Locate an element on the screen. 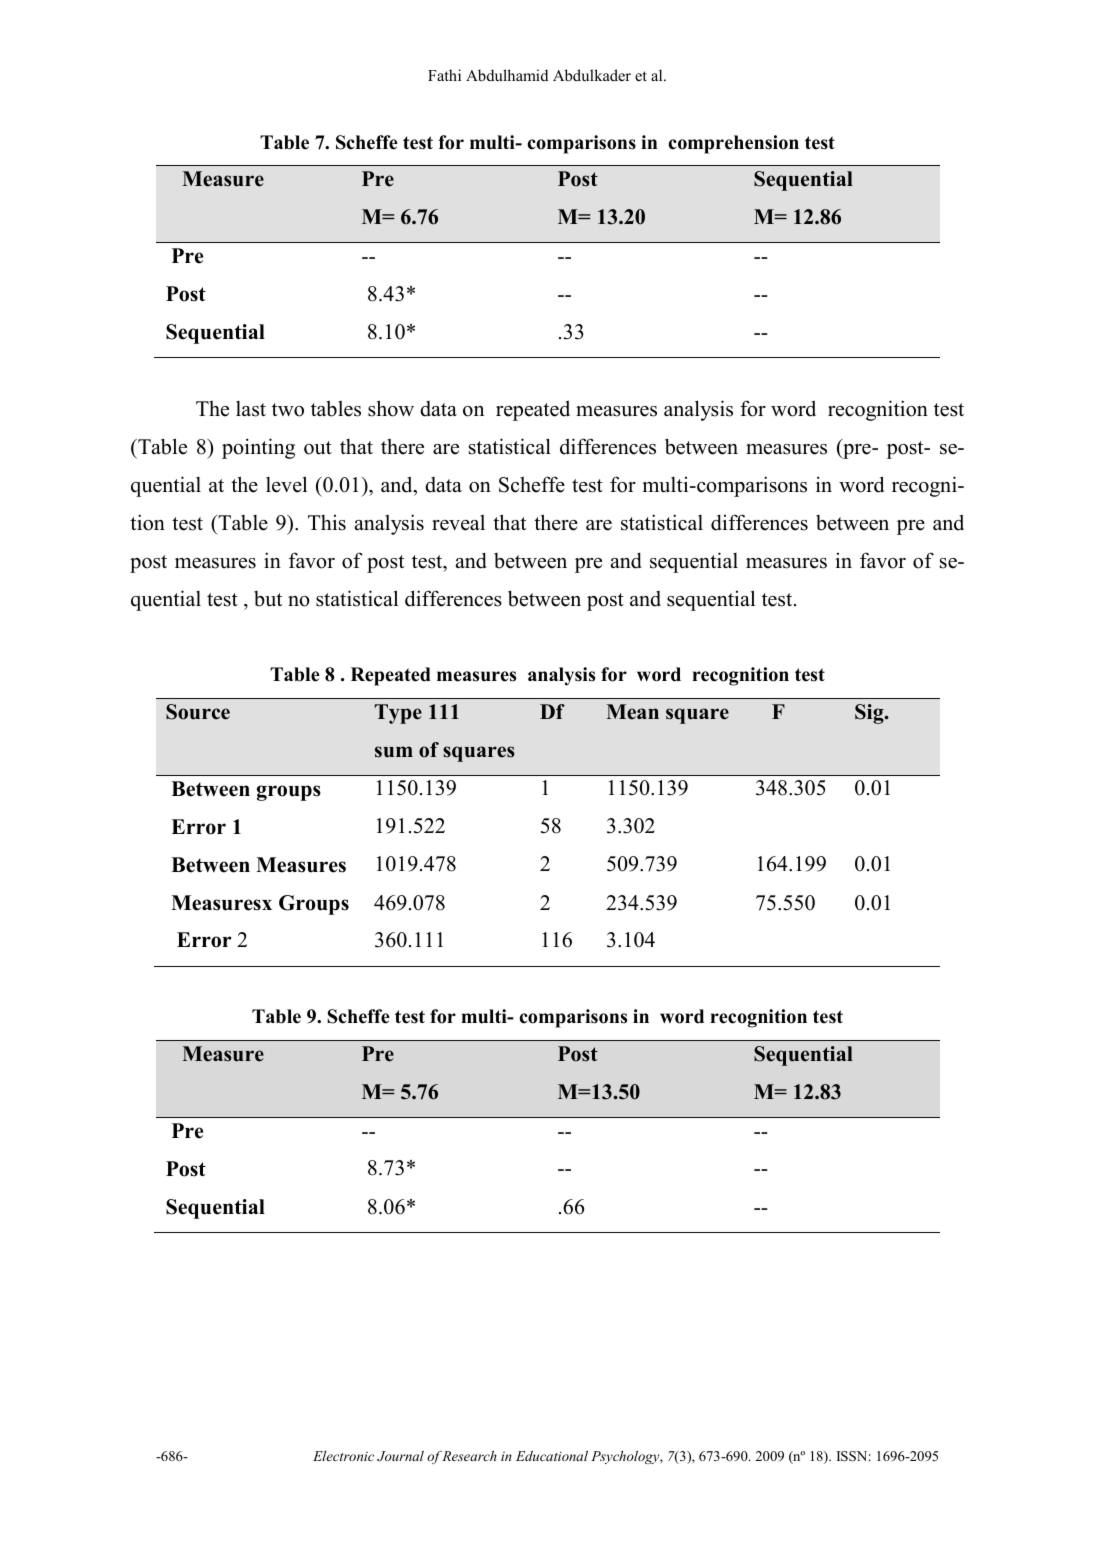  but is located at coordinates (268, 599).
